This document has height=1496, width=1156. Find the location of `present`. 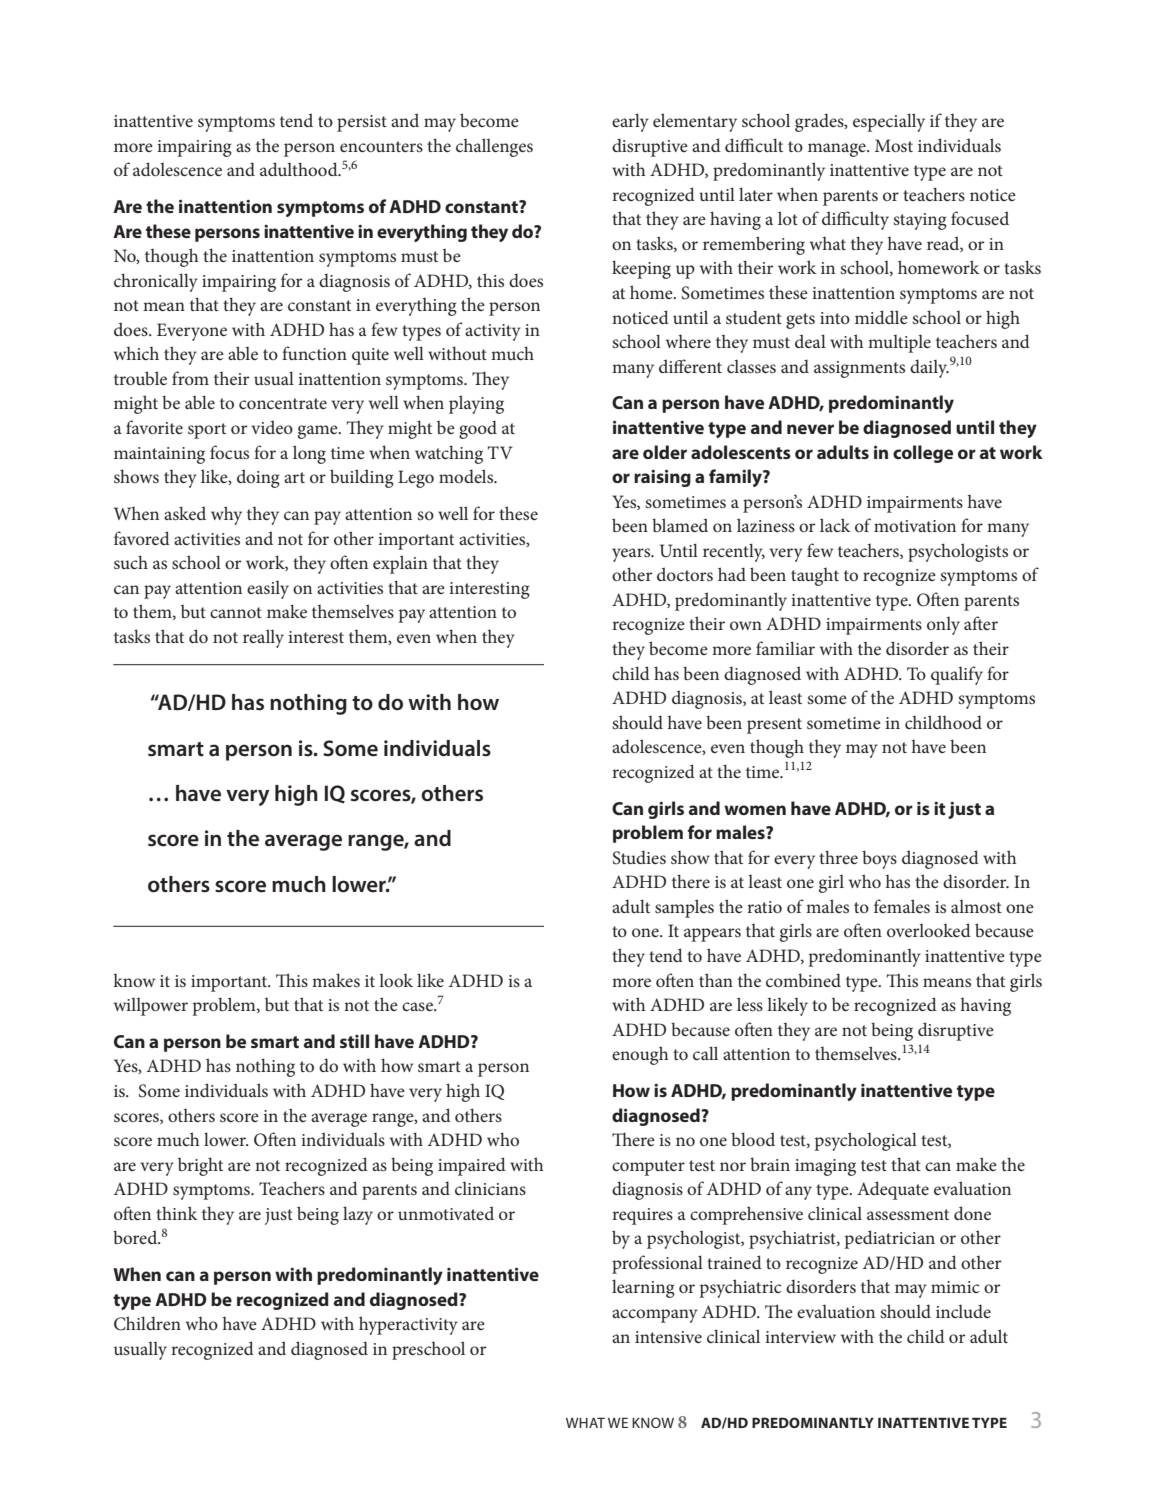

present is located at coordinates (774, 726).
